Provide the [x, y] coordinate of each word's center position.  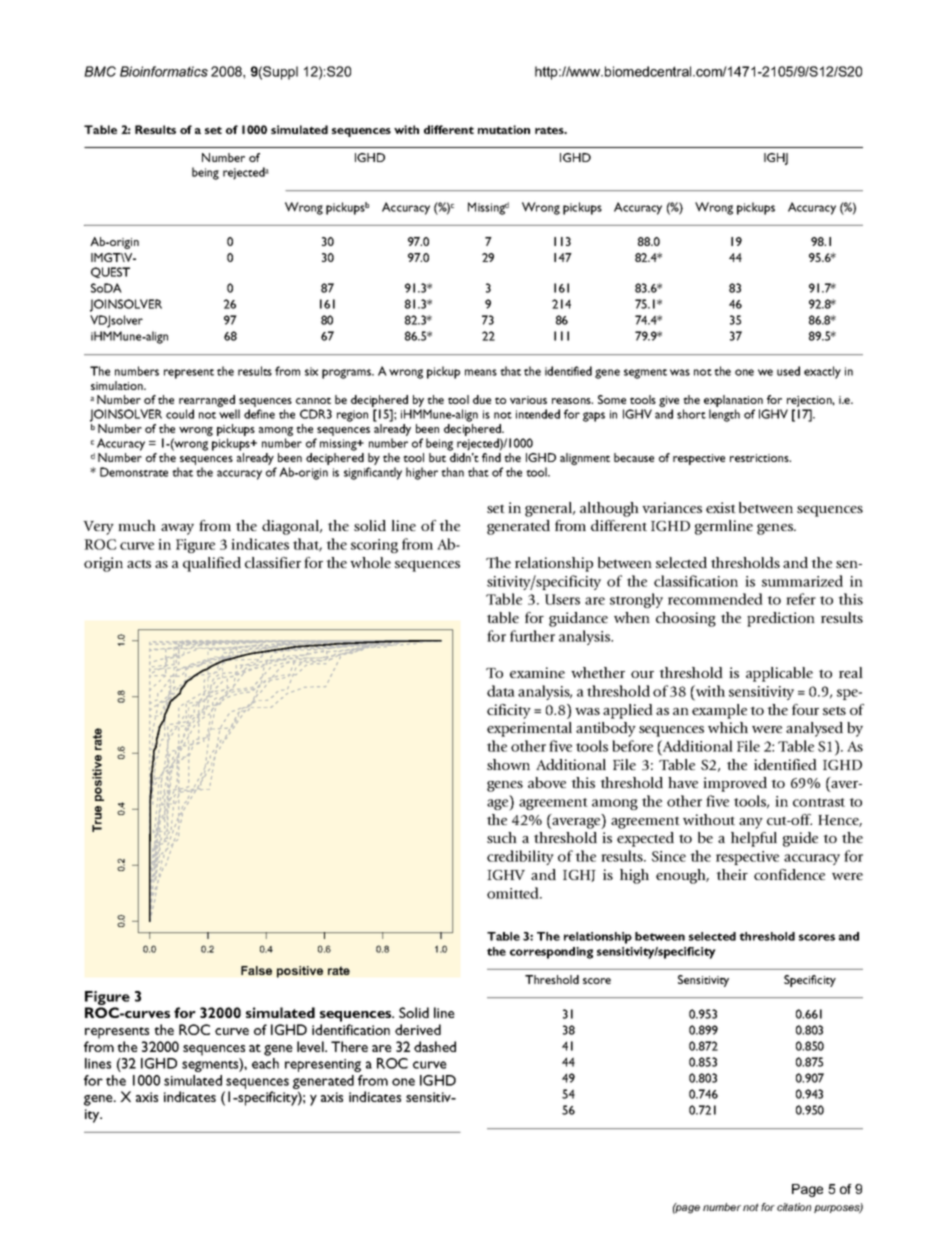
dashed [435, 1046]
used [788, 371]
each [265, 1063]
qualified [212, 564]
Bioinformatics [164, 71]
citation [794, 1207]
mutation [504, 129]
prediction [781, 619]
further [532, 636]
